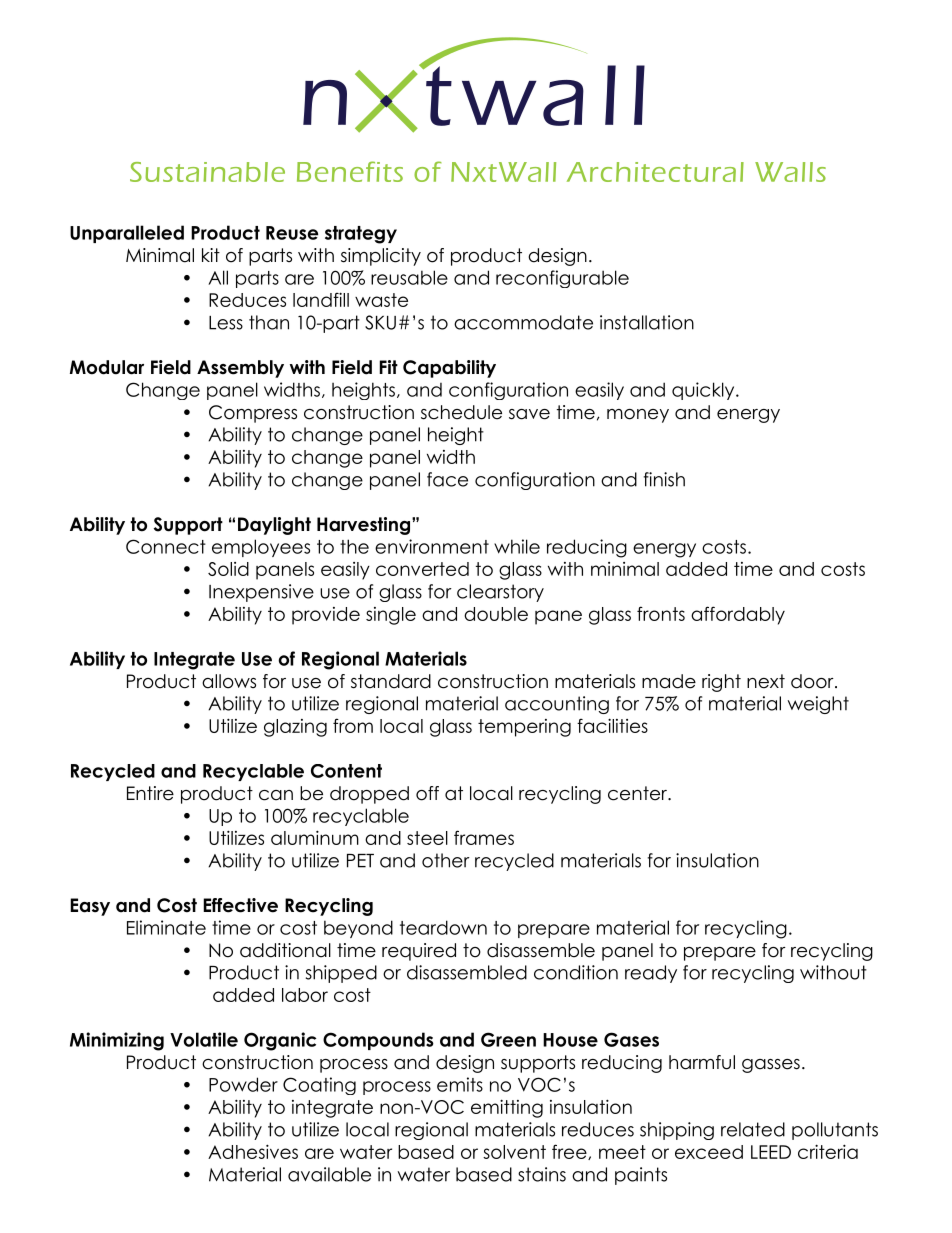 This screenshot has width=952, height=1233. What do you see at coordinates (361, 235) in the screenshot?
I see `strategy` at bounding box center [361, 235].
